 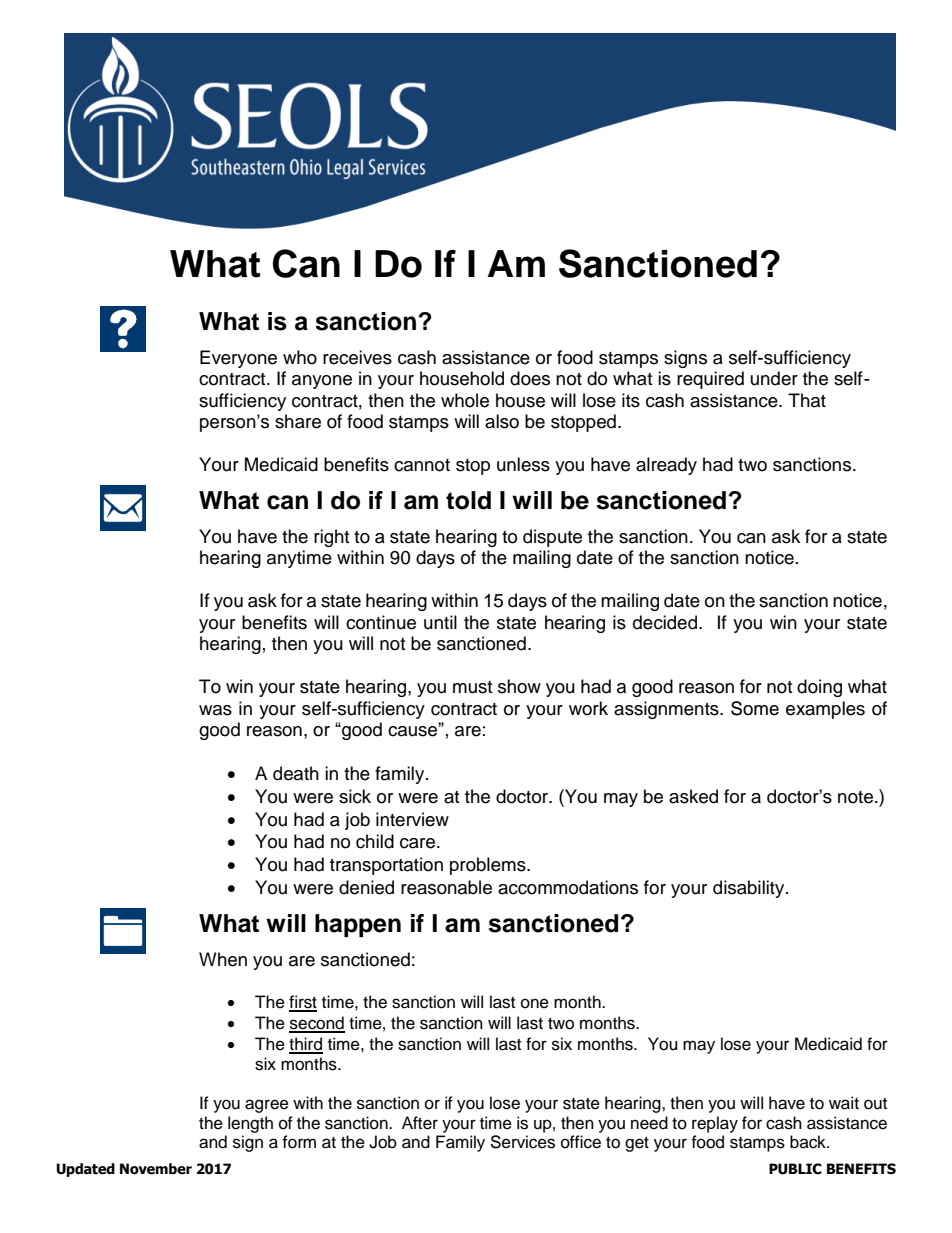 I want to click on work, so click(x=588, y=708).
